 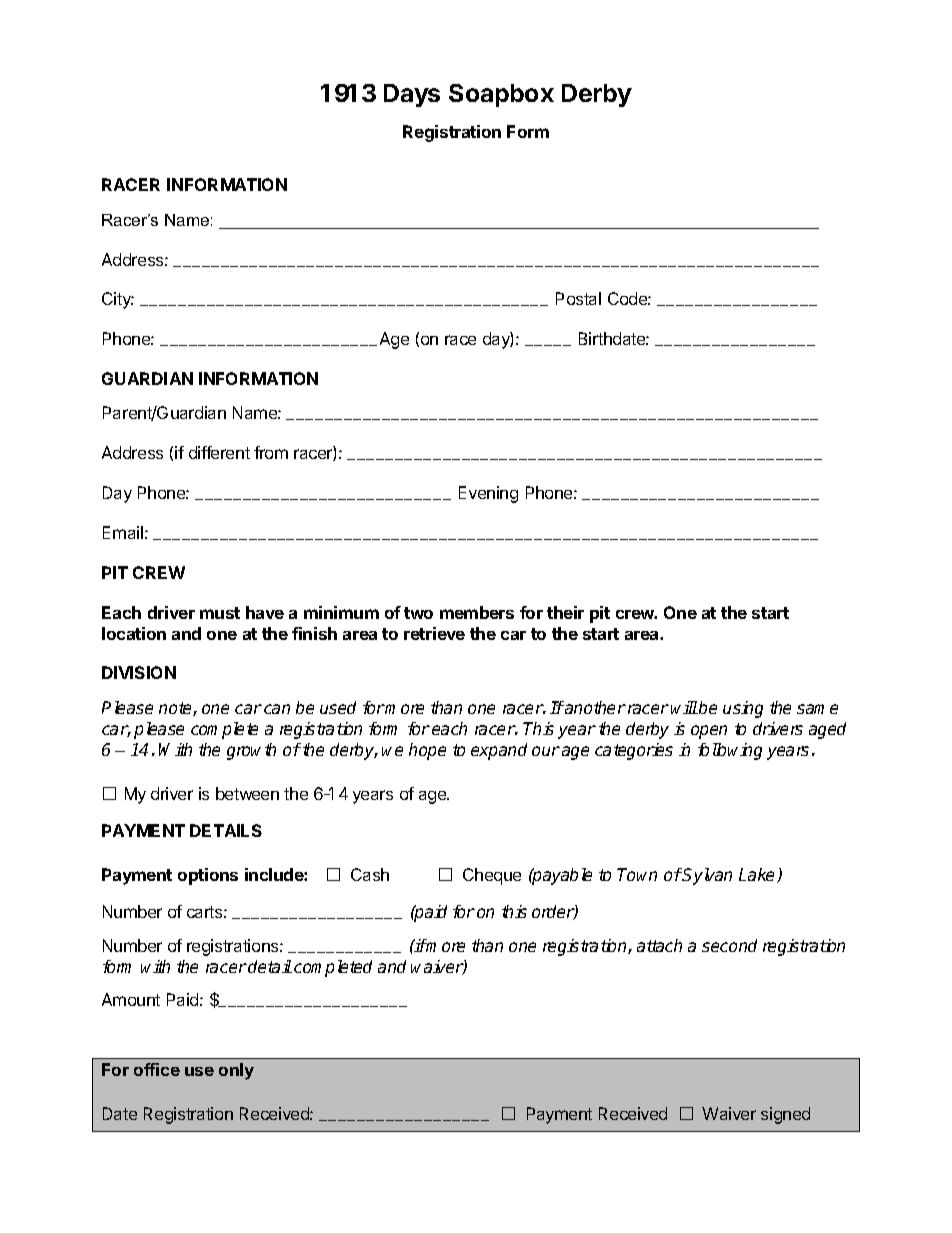 I want to click on Evening, so click(x=488, y=494).
